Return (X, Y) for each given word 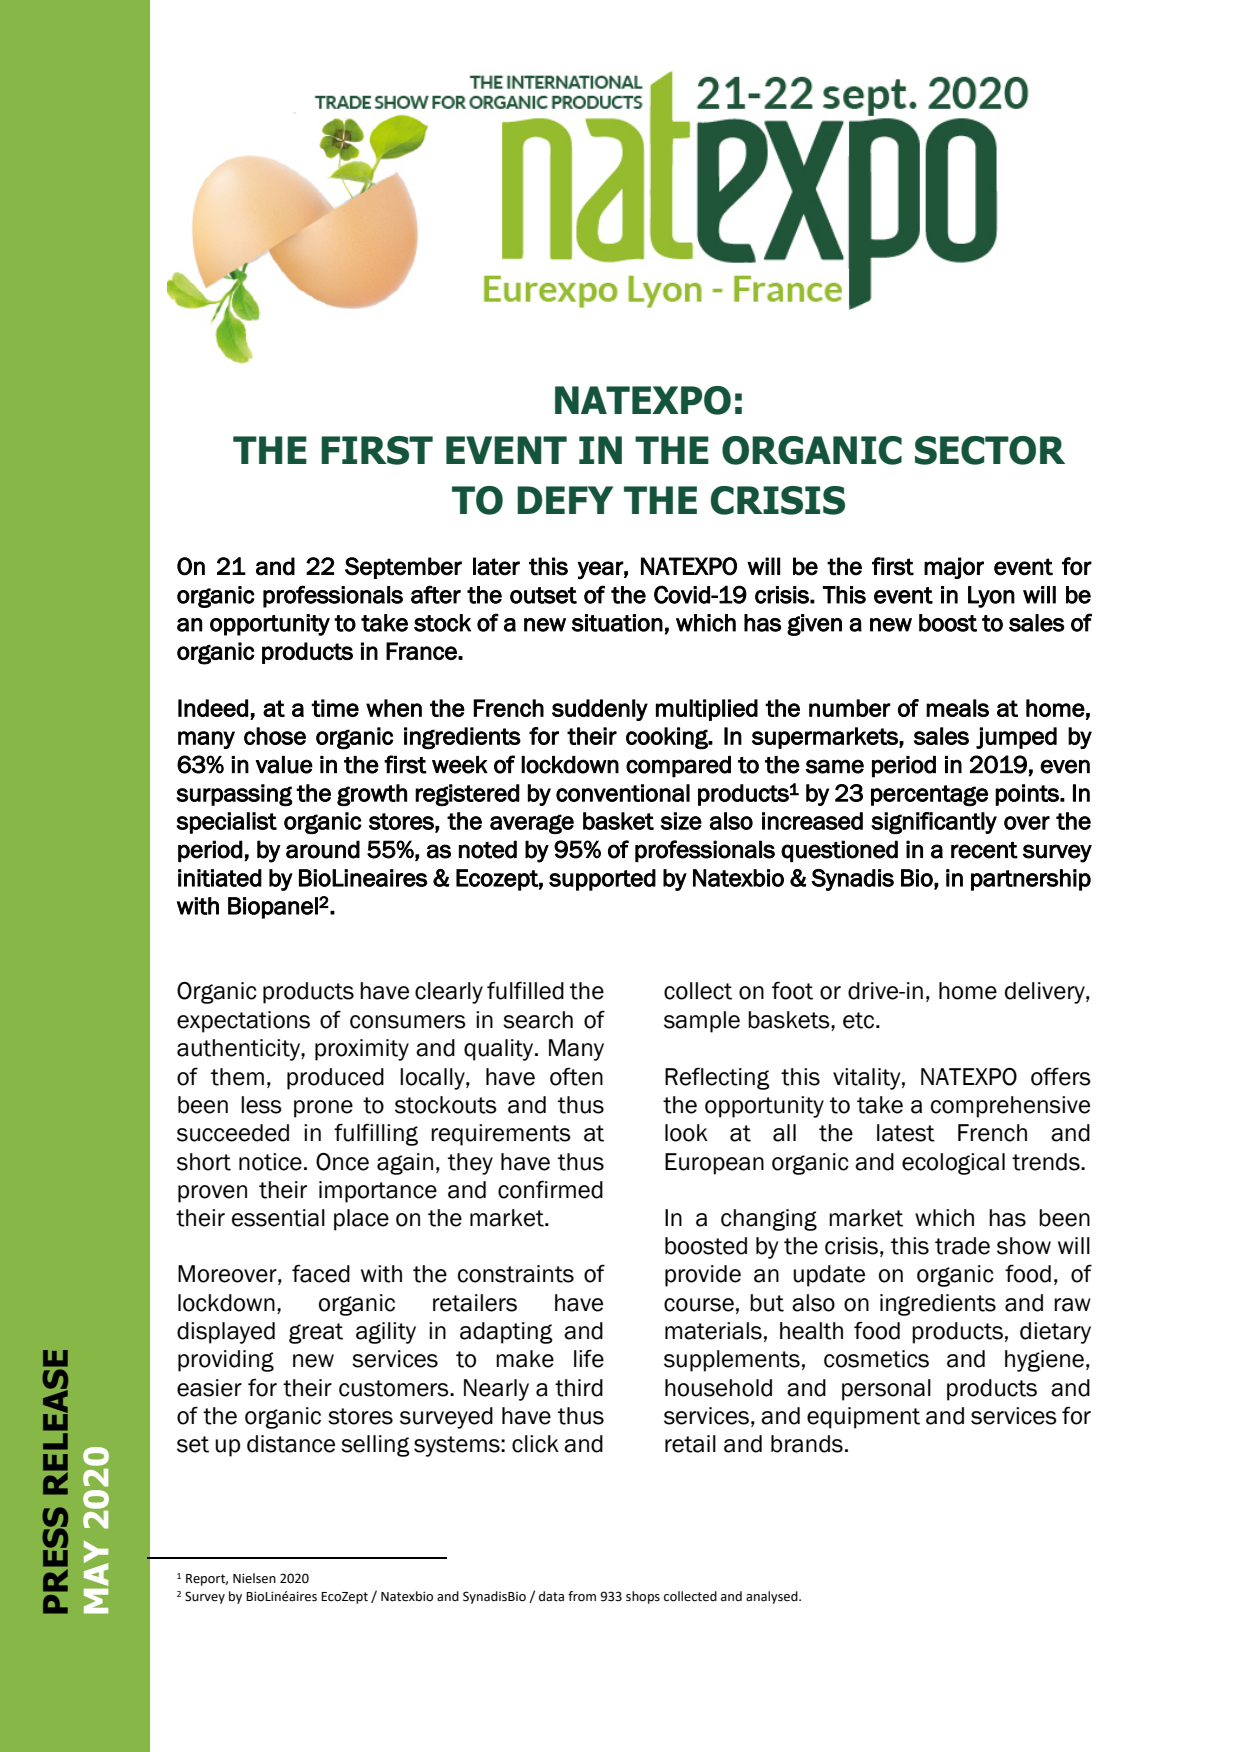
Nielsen (254, 1578)
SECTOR (990, 450)
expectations (243, 1022)
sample (702, 1022)
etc (860, 1020)
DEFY (565, 500)
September (403, 568)
